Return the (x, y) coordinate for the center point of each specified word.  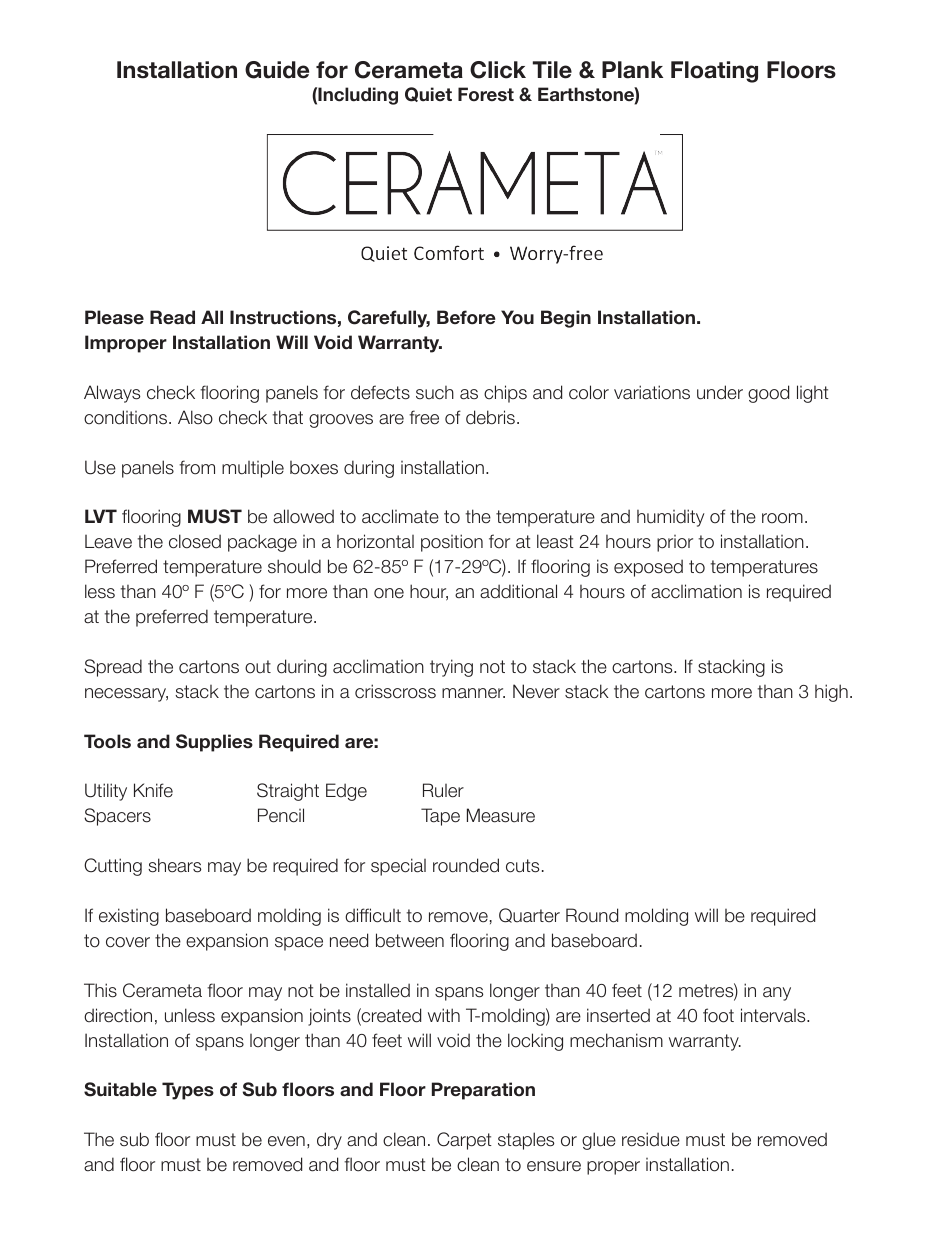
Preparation (483, 1091)
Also (195, 417)
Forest (486, 94)
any (777, 994)
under (720, 392)
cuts (522, 866)
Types (188, 1091)
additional (518, 591)
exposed (648, 568)
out (258, 667)
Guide (277, 70)
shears (174, 865)
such (435, 393)
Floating (714, 72)
